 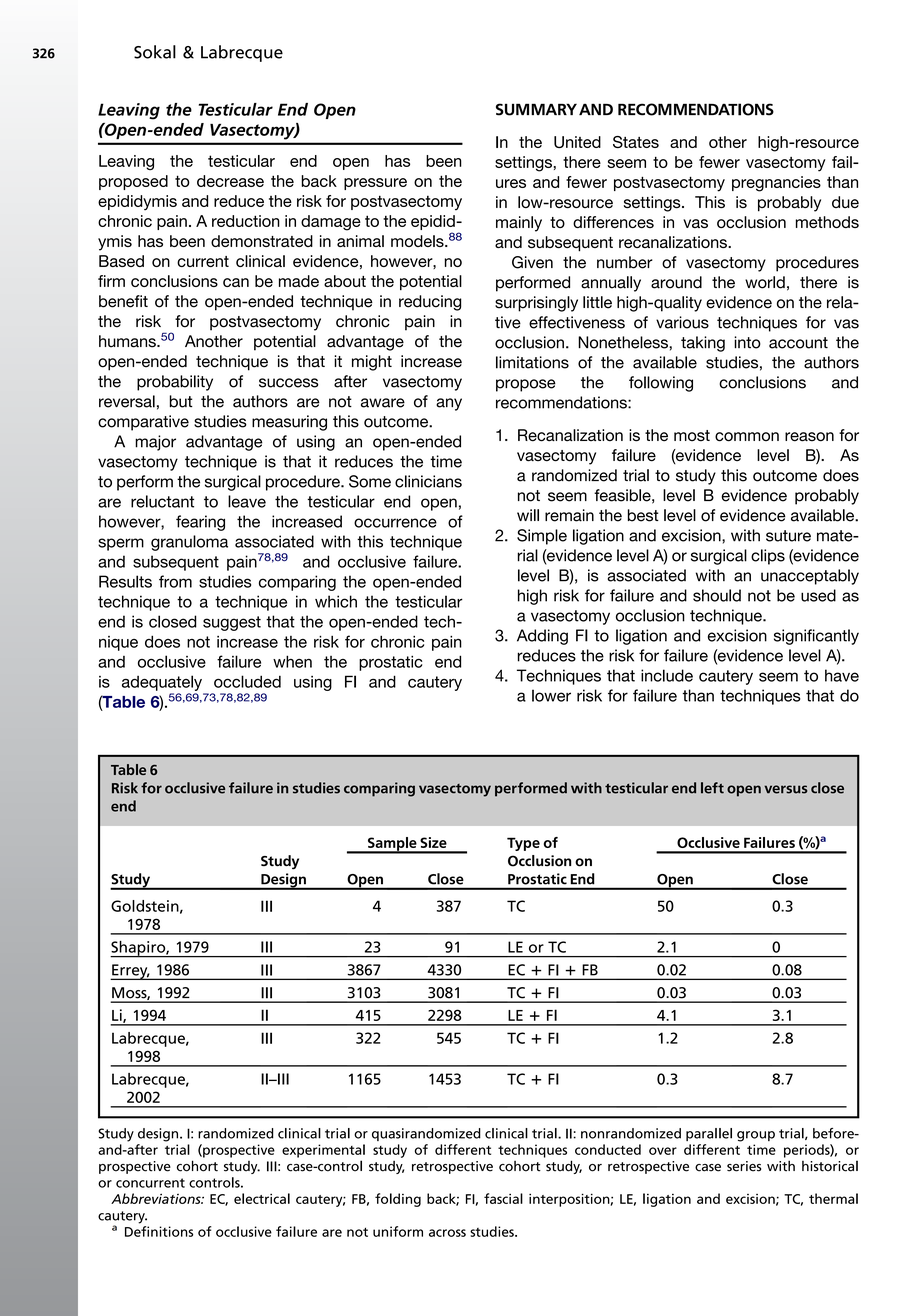 What do you see at coordinates (776, 184) in the screenshot?
I see `pregnancies` at bounding box center [776, 184].
